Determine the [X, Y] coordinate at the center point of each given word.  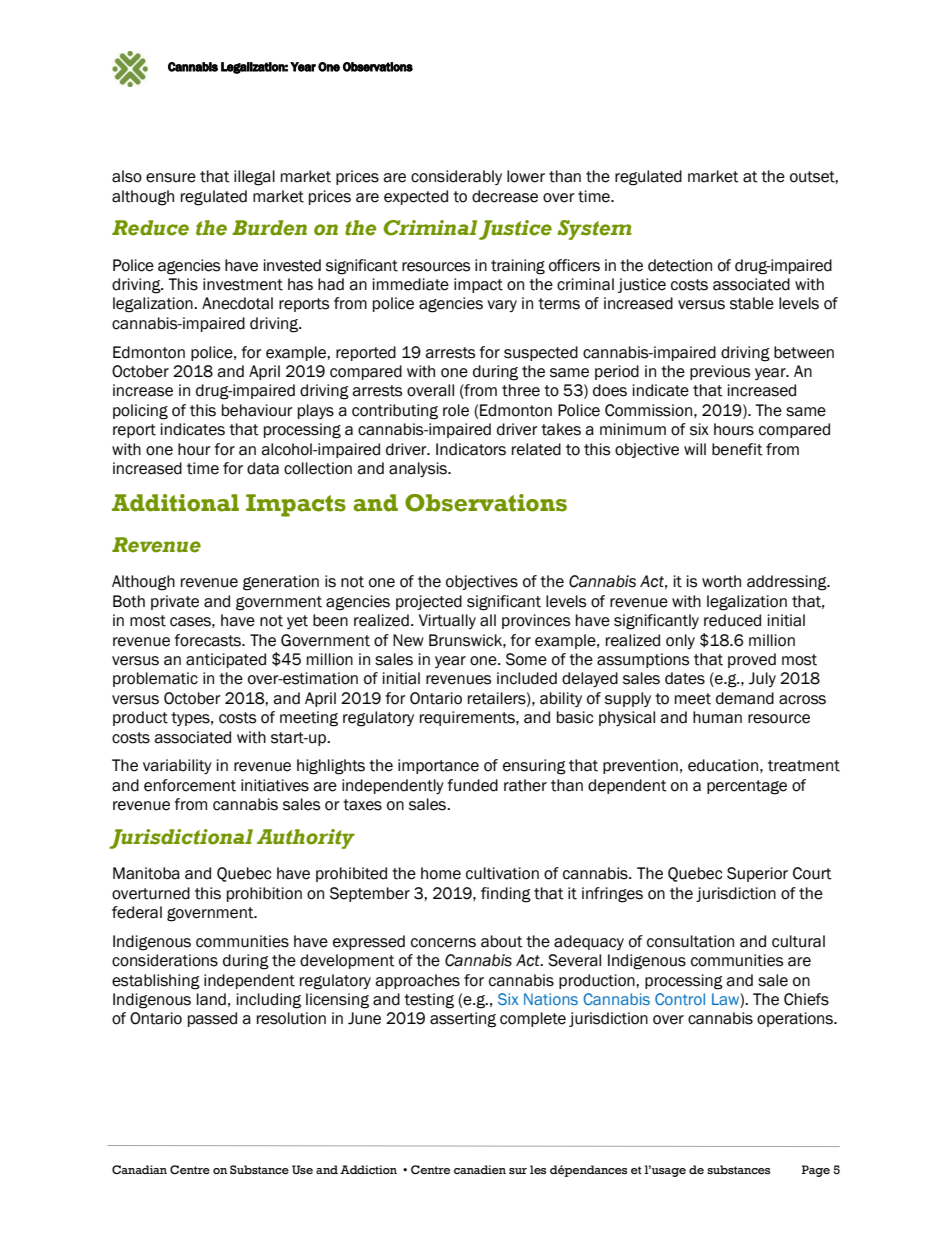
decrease [505, 196]
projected [429, 602]
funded [472, 785]
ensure [171, 178]
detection [680, 265]
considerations [165, 960]
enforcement [190, 785]
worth [721, 581]
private [175, 602]
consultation [690, 941]
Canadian [139, 1170]
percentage [747, 787]
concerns [443, 943]
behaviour [257, 410]
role [456, 410]
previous [720, 372]
